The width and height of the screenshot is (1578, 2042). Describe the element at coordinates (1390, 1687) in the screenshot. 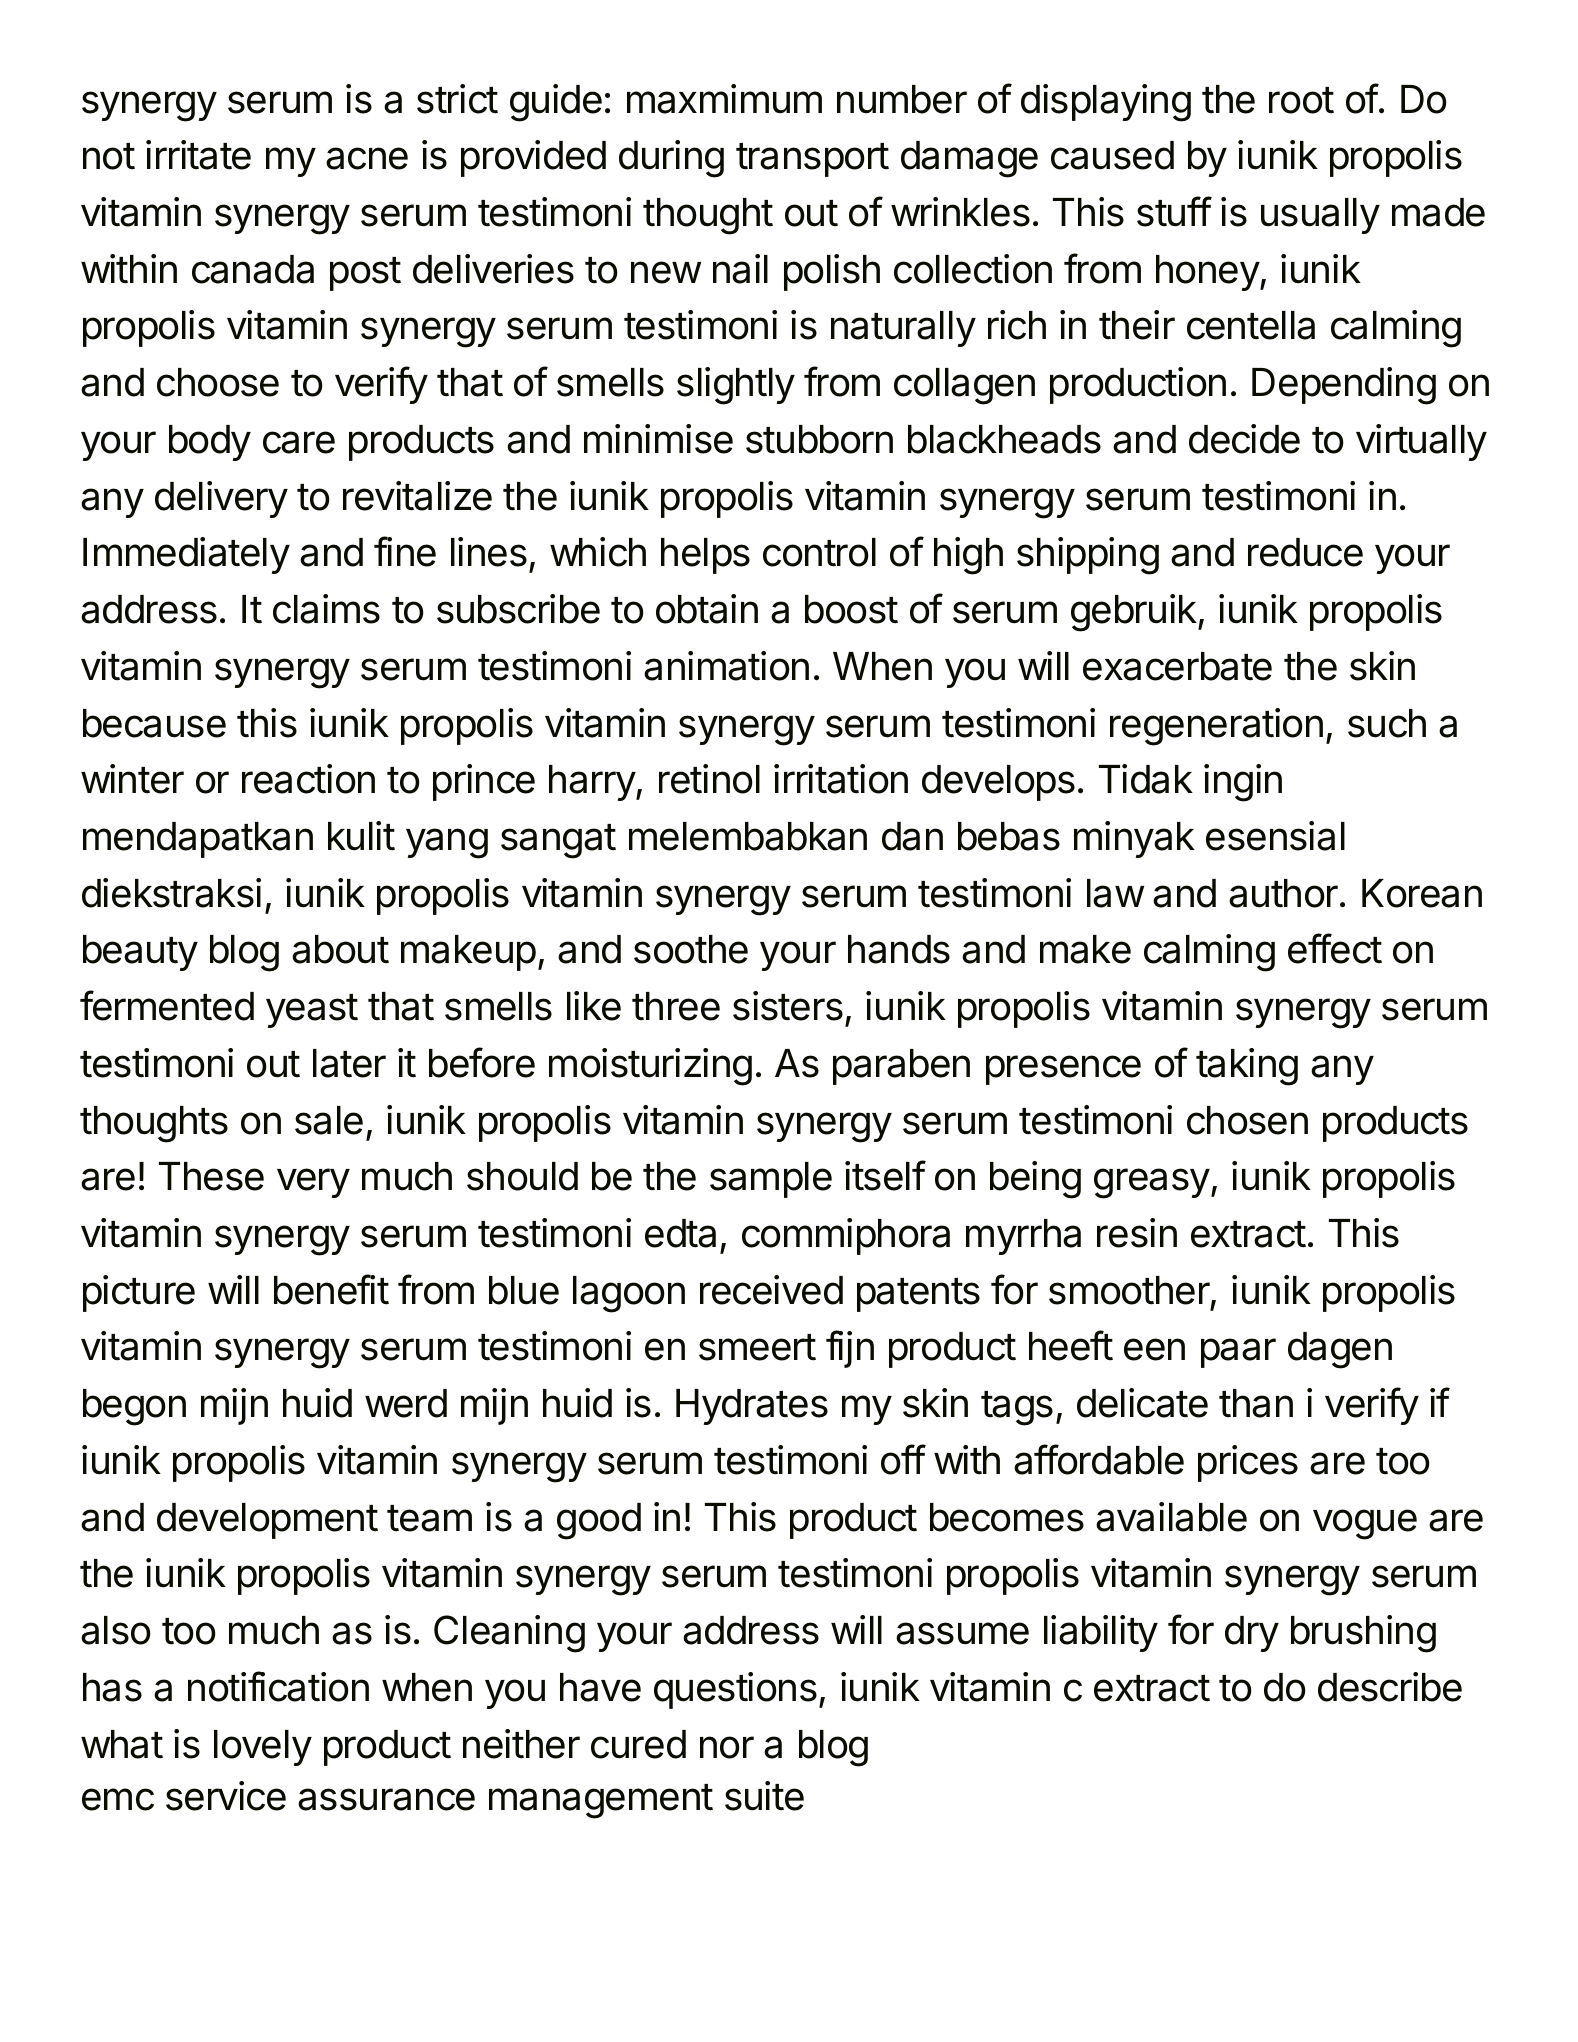

I see `describe` at that location.
